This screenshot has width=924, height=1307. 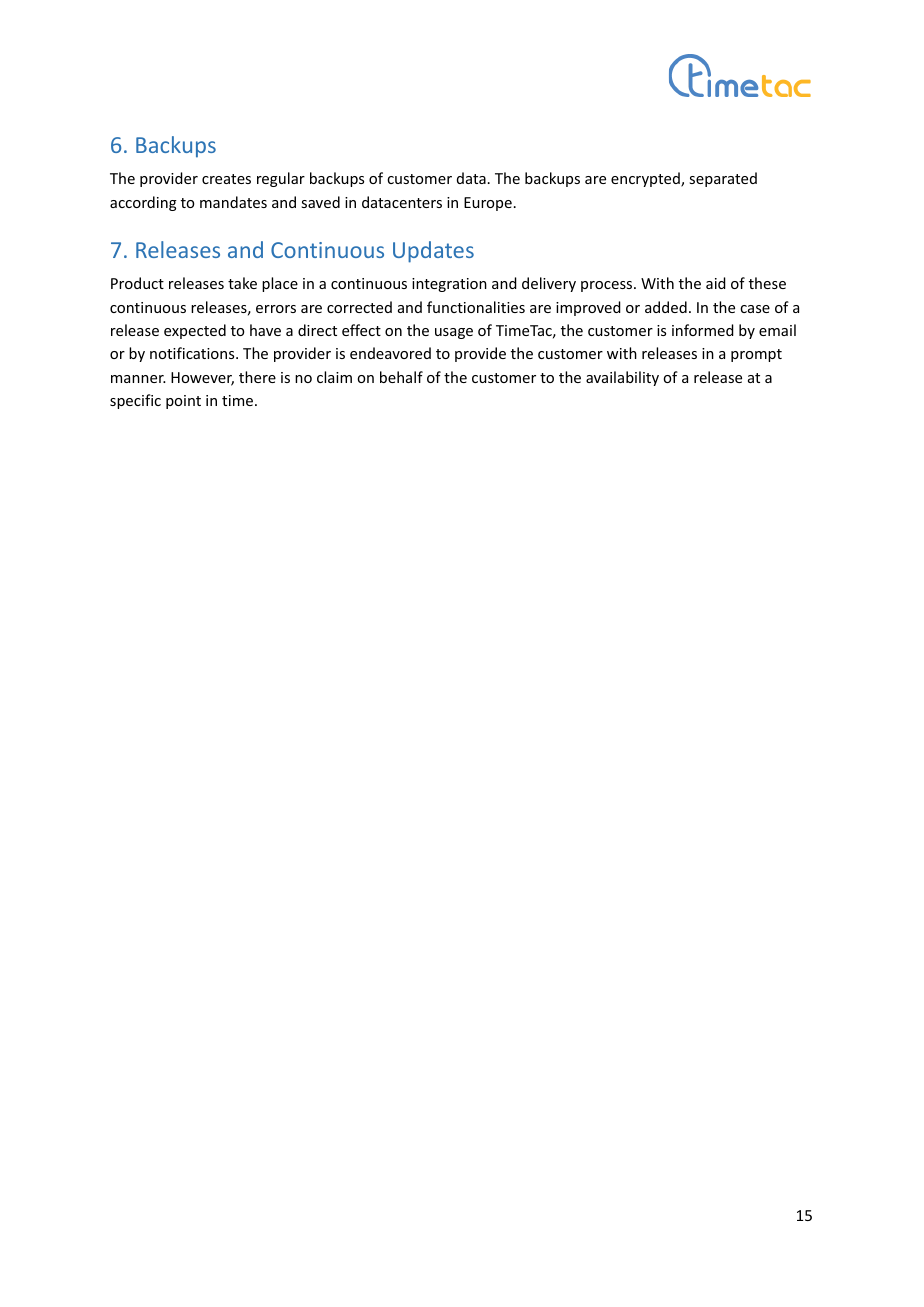 What do you see at coordinates (449, 285) in the screenshot?
I see `integration` at bounding box center [449, 285].
